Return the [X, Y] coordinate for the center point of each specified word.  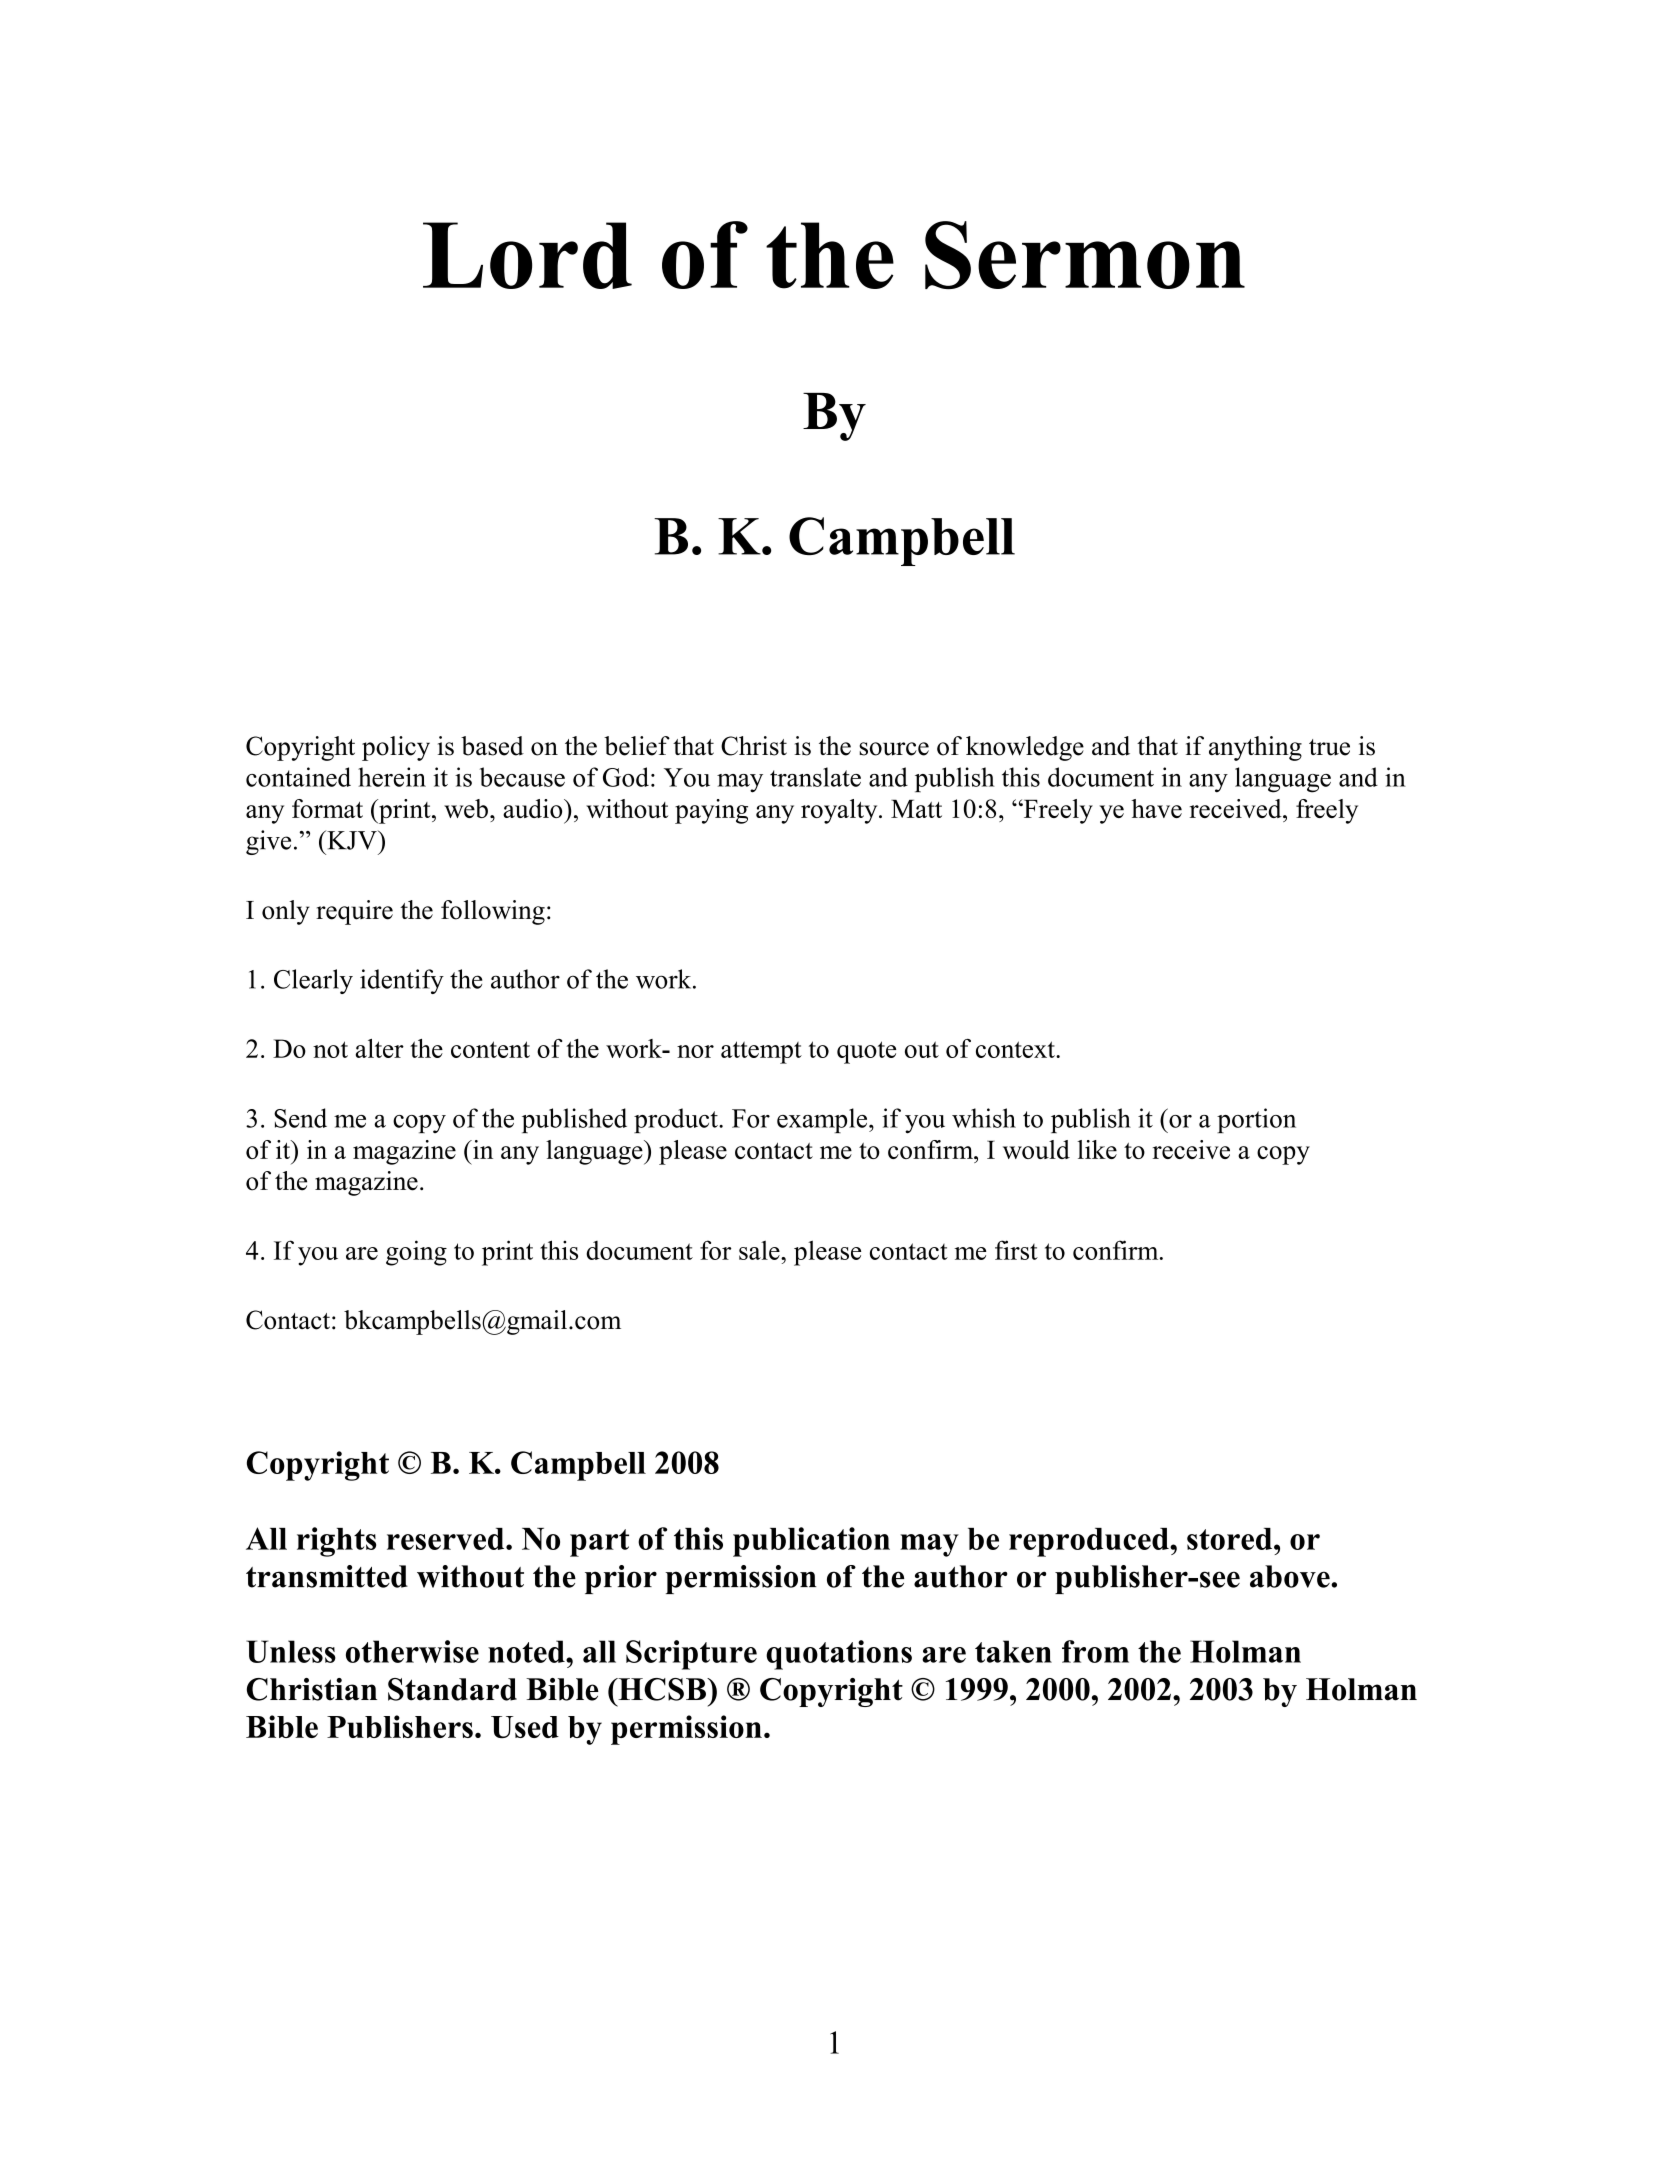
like [1097, 1149]
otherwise [412, 1651]
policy [396, 748]
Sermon [1085, 255]
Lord [527, 255]
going [416, 1253]
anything [1255, 748]
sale [760, 1250]
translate [815, 777]
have [1156, 808]
